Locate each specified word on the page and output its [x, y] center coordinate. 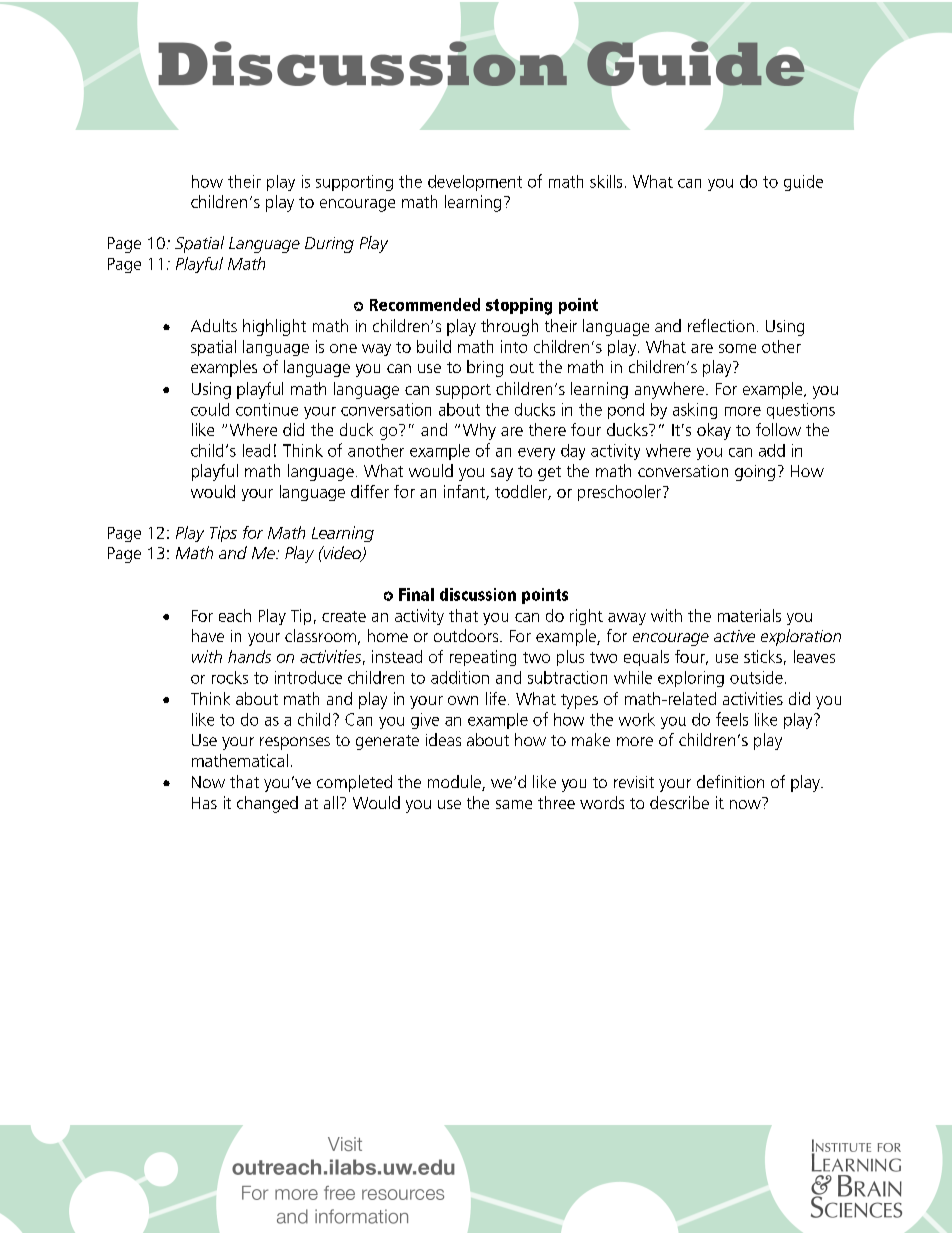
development [475, 183]
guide [803, 183]
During [329, 245]
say [502, 474]
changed [267, 804]
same [514, 804]
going [755, 473]
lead [256, 450]
